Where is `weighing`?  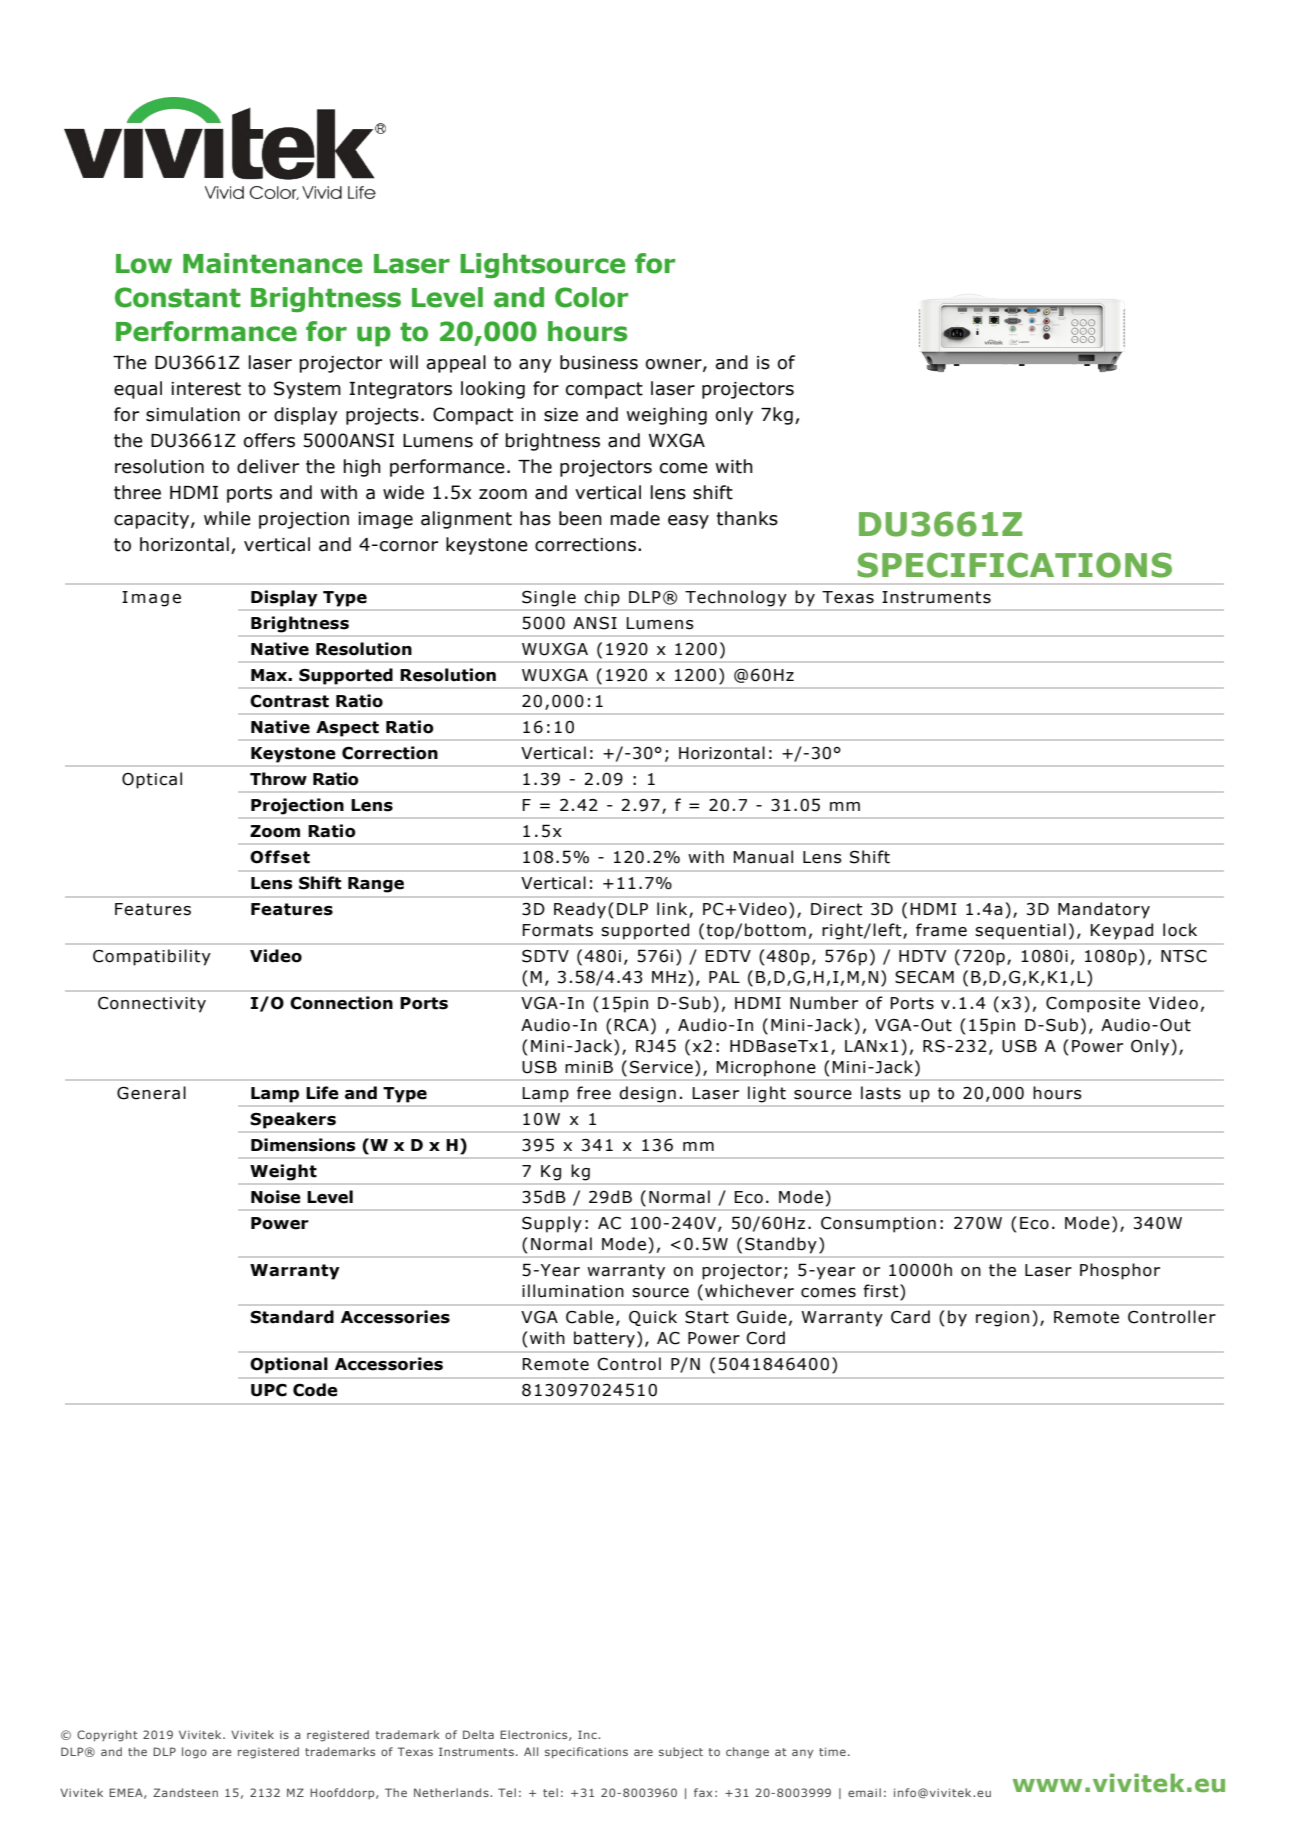 weighing is located at coordinates (666, 416).
